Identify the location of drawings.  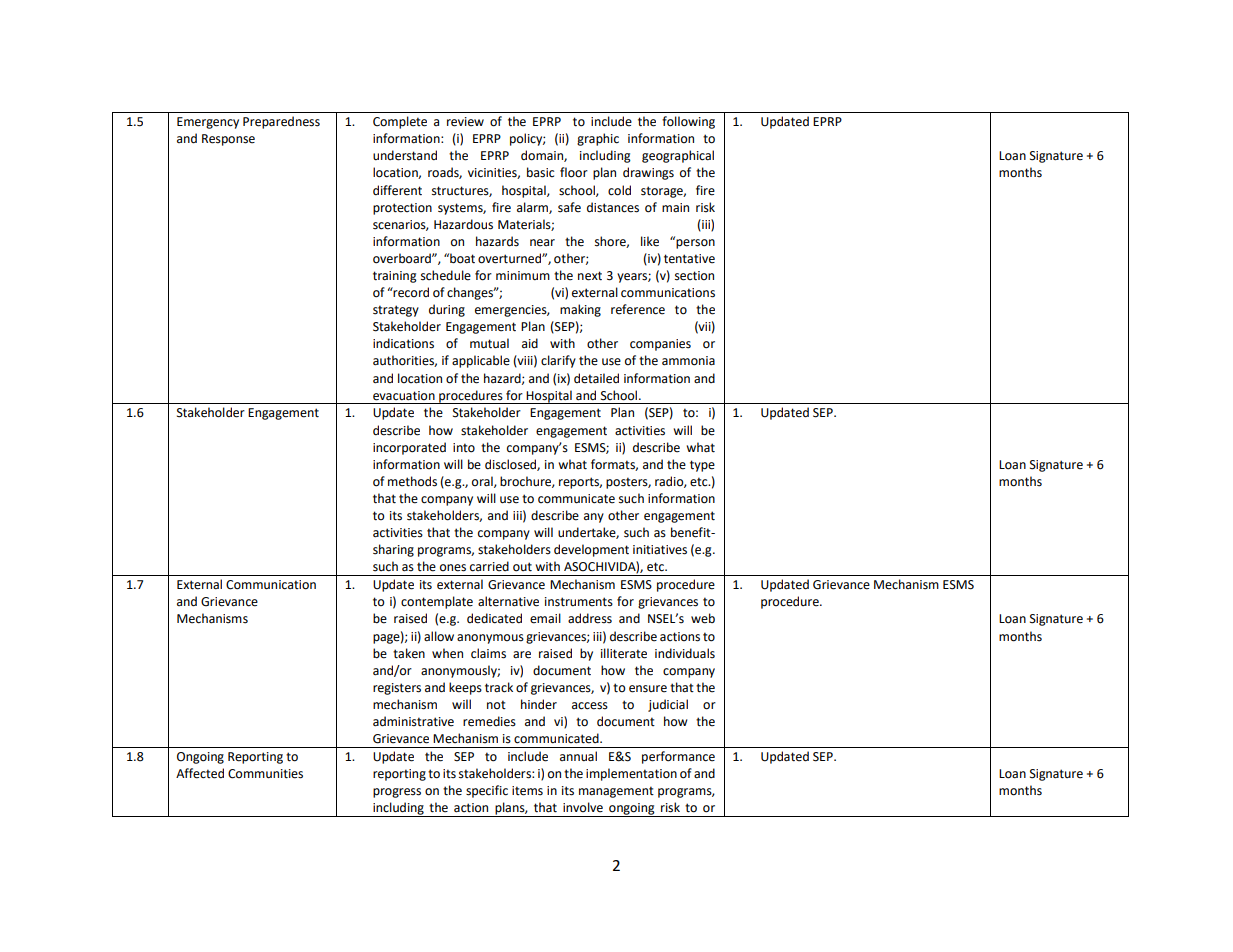
(648, 173).
